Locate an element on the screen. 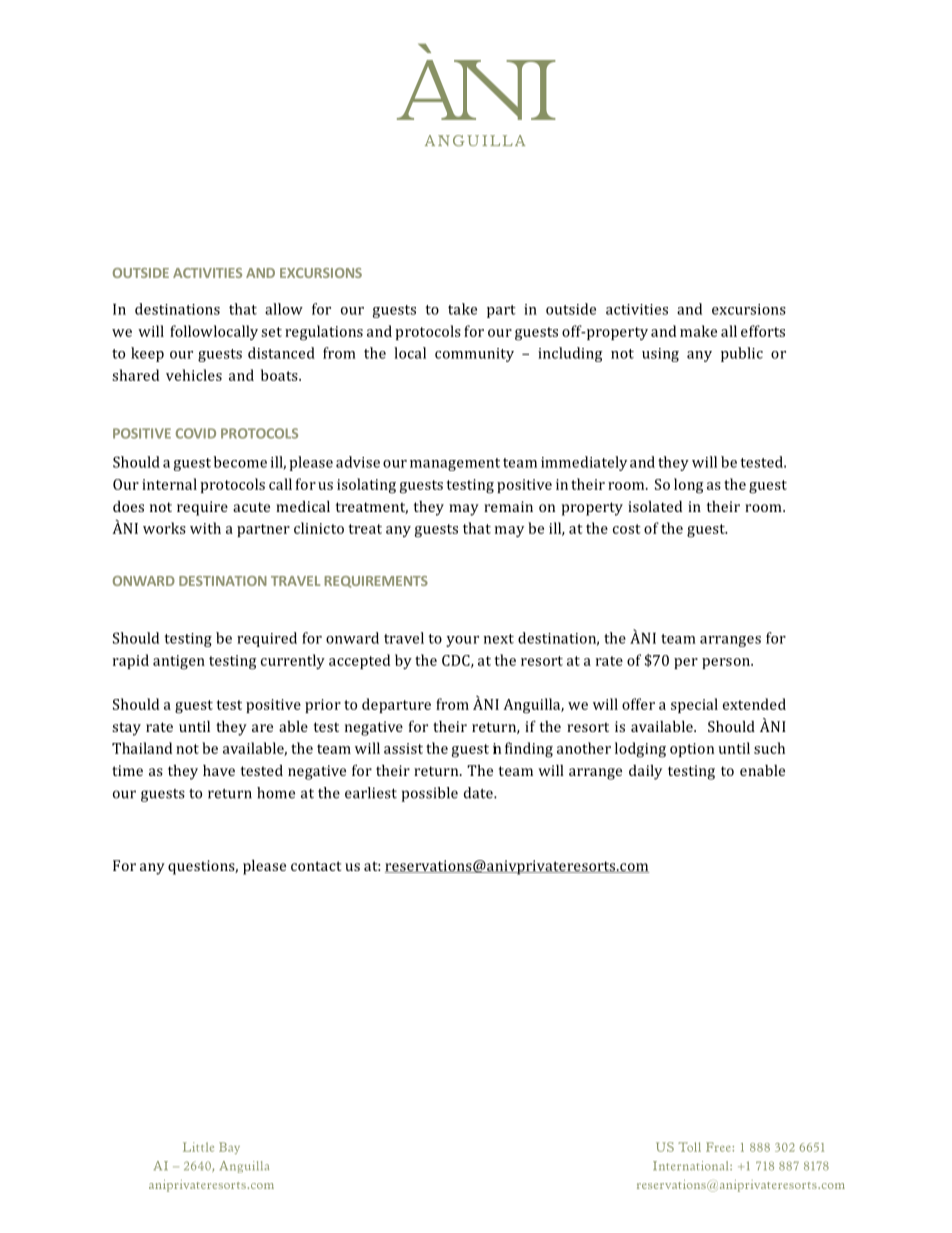  contact is located at coordinates (316, 866).
